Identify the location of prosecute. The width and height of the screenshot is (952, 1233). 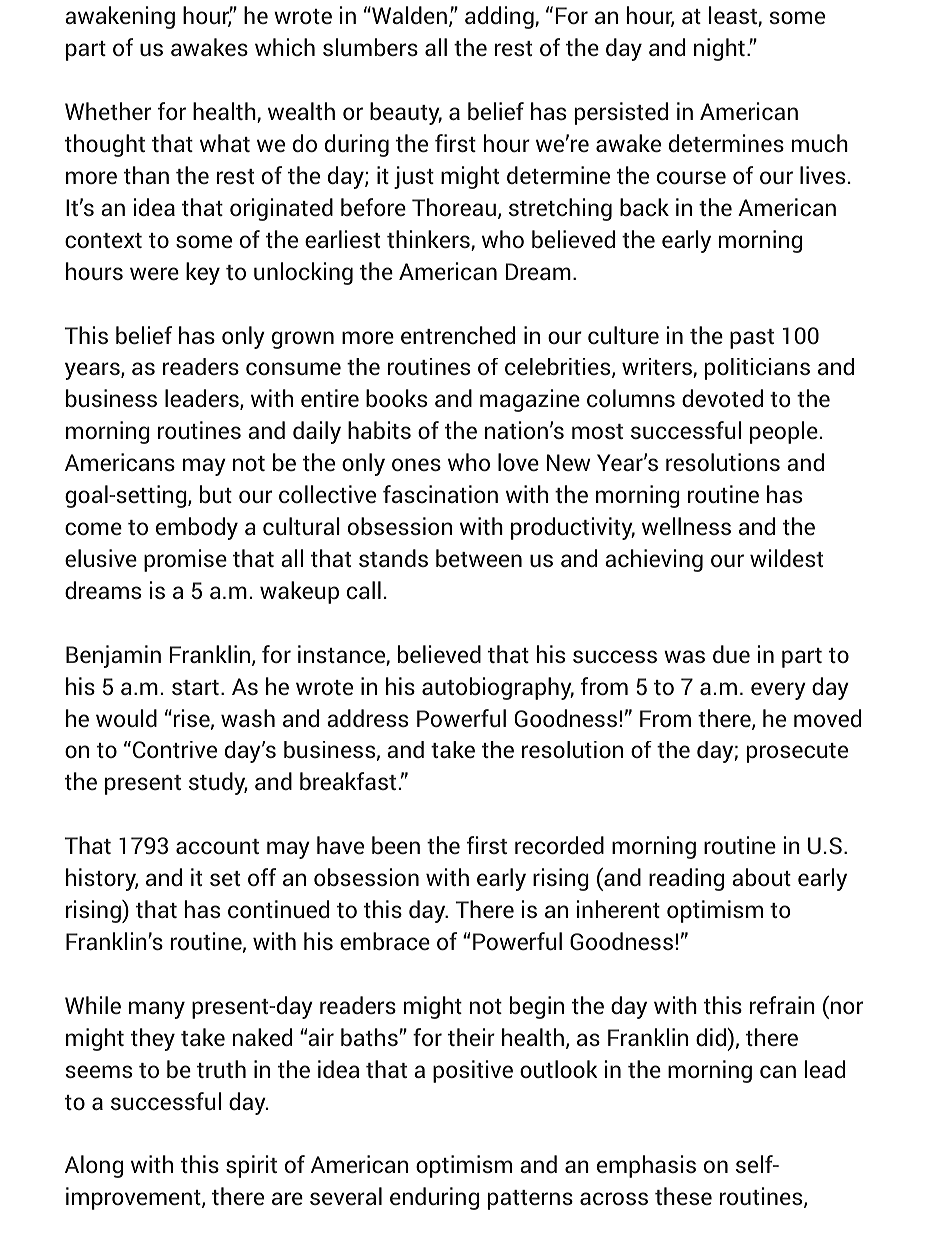
(797, 753).
